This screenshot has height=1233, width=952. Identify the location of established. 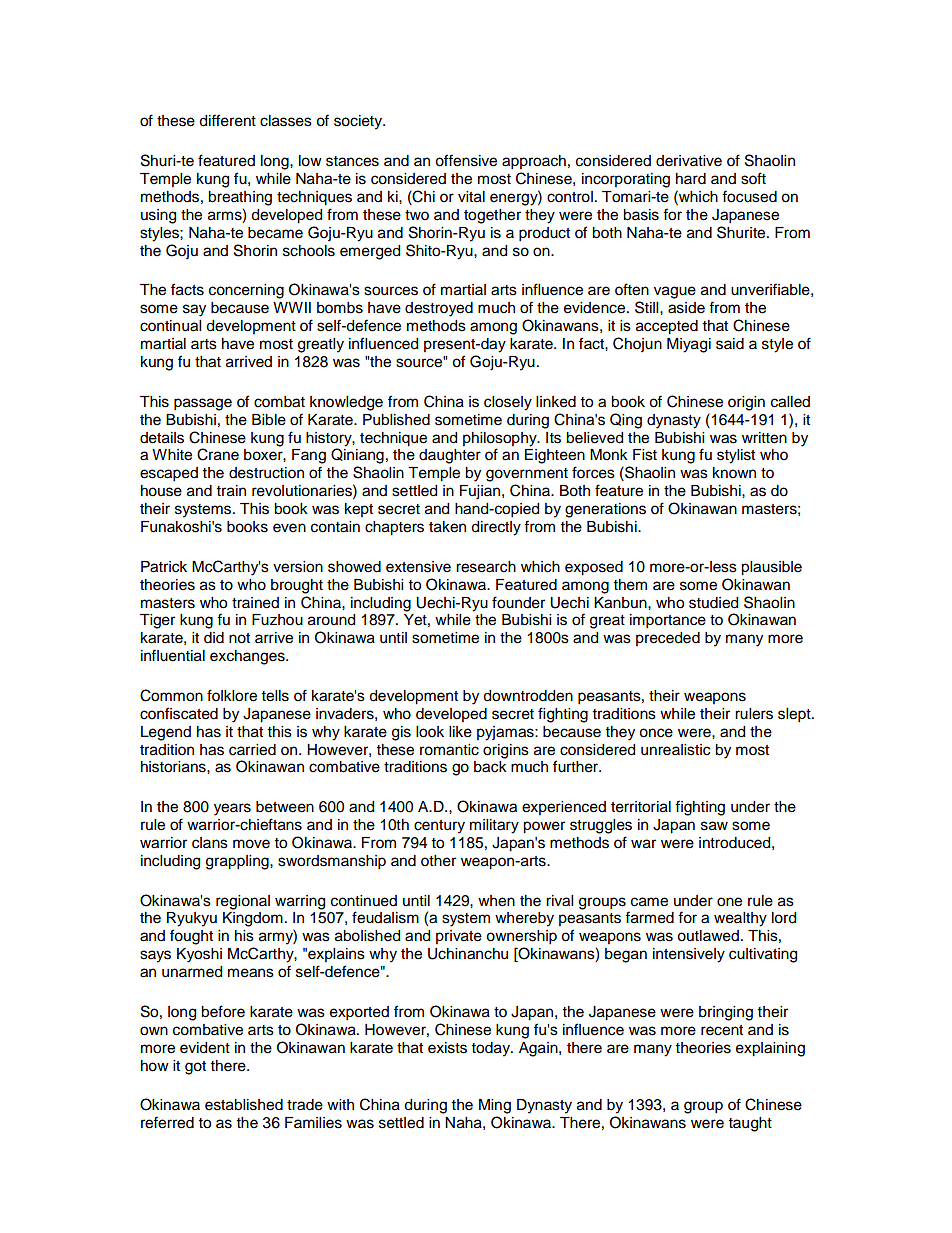
(244, 1105).
